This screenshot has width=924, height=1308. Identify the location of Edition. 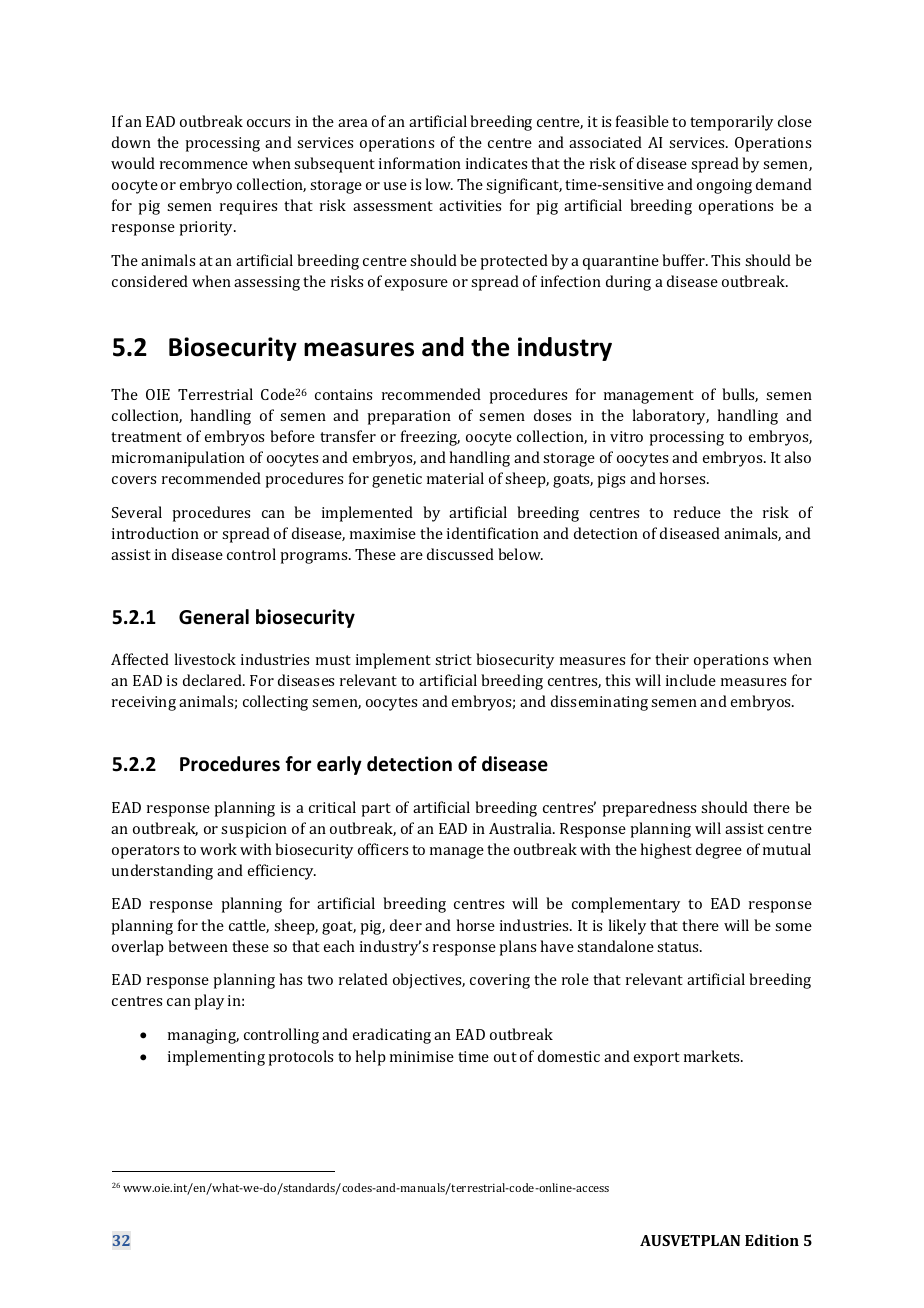
(772, 1240).
